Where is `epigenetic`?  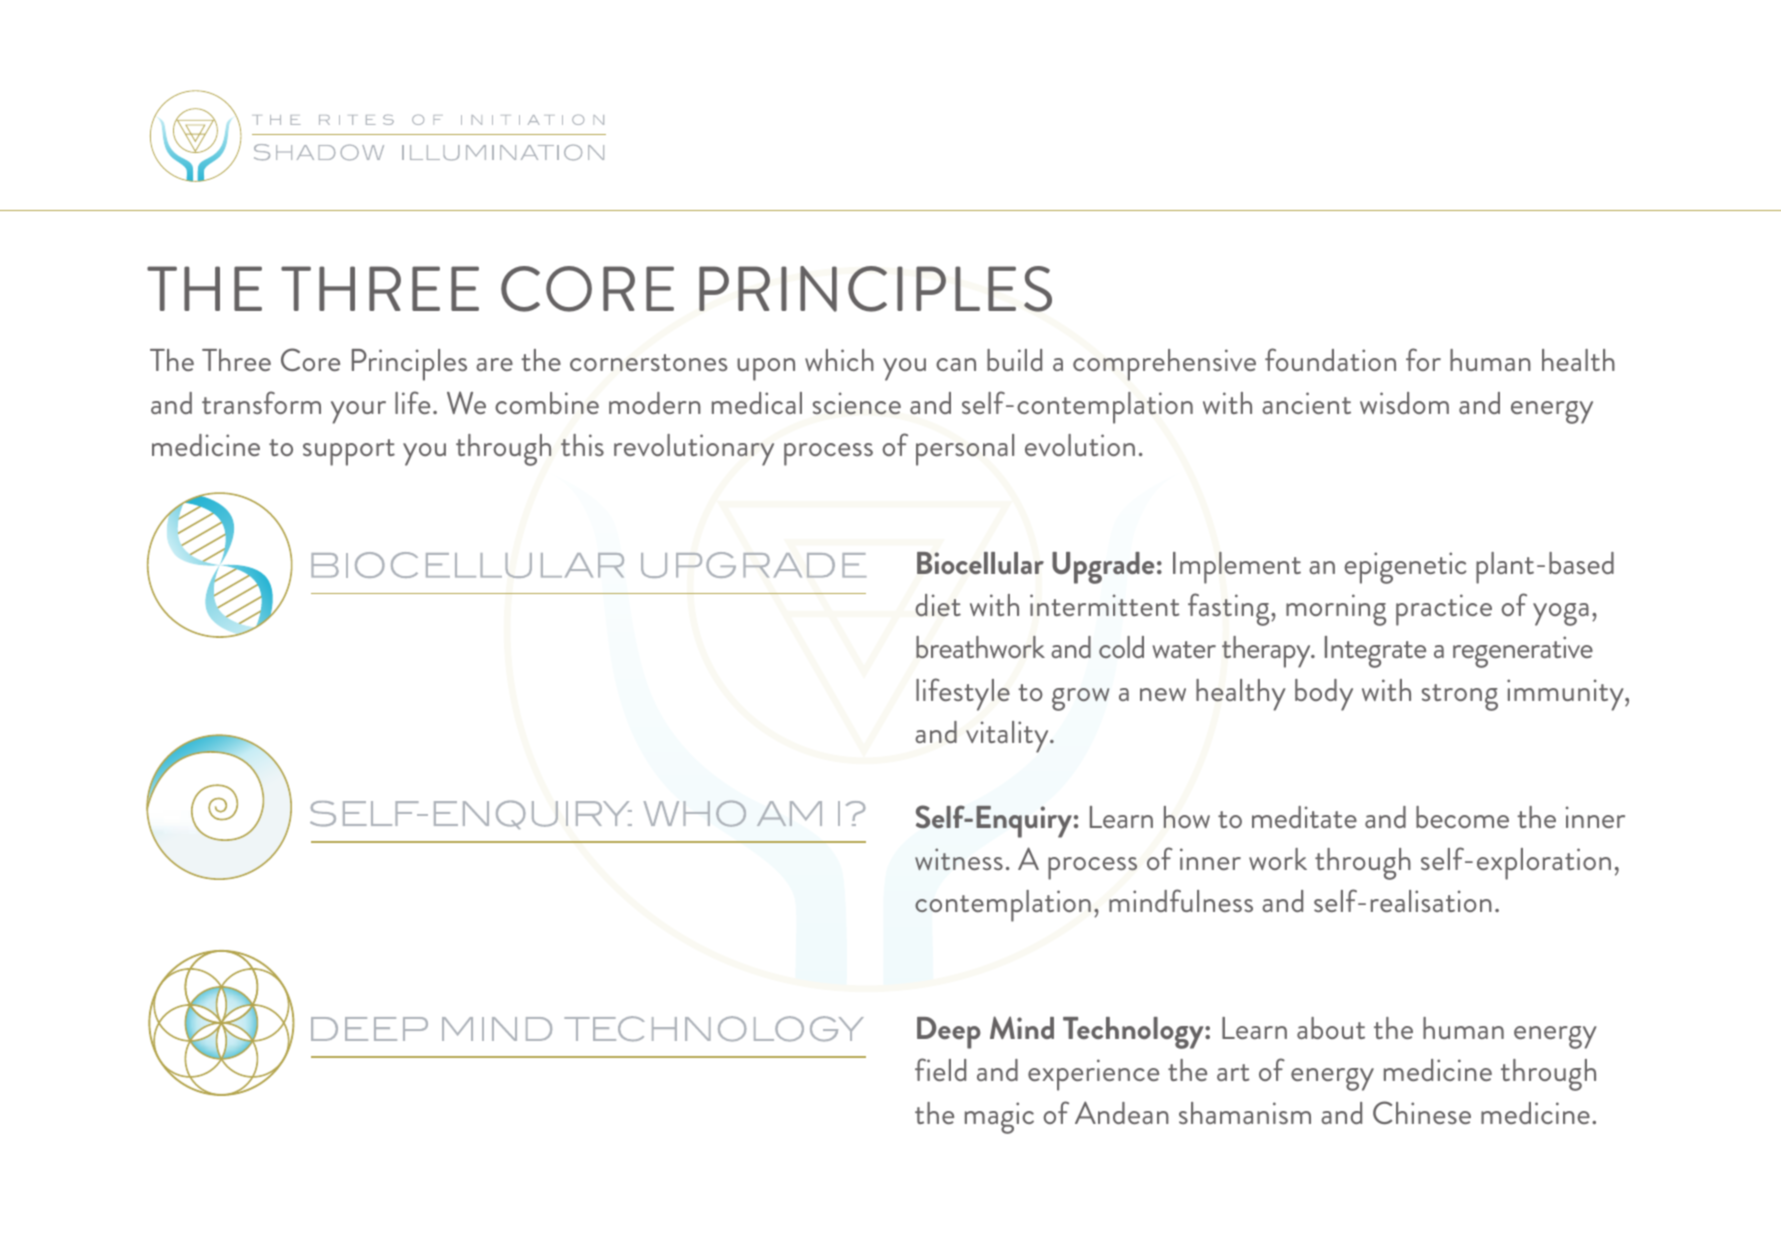
epigenetic is located at coordinates (1405, 568).
